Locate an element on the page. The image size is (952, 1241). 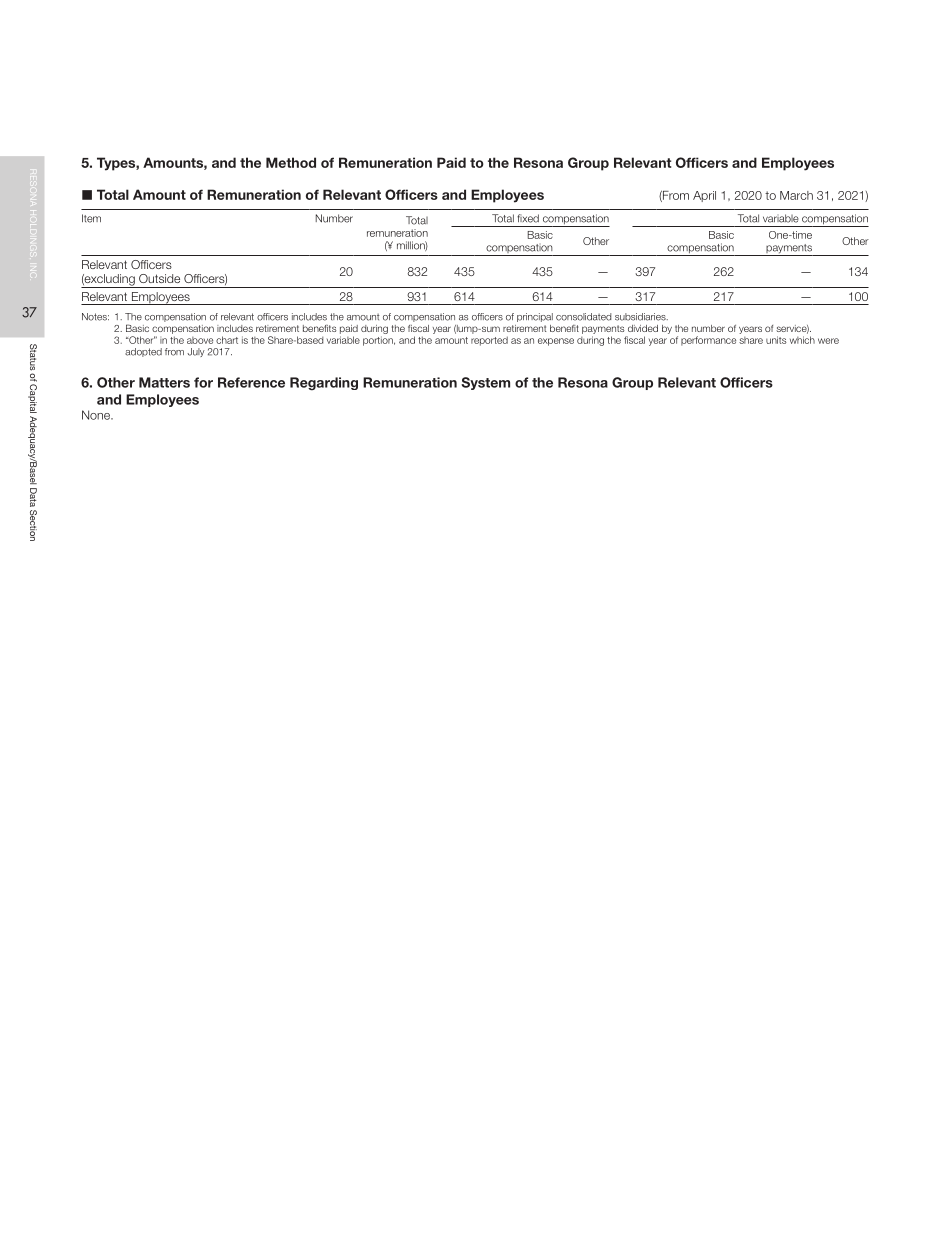
fixed is located at coordinates (528, 218).
